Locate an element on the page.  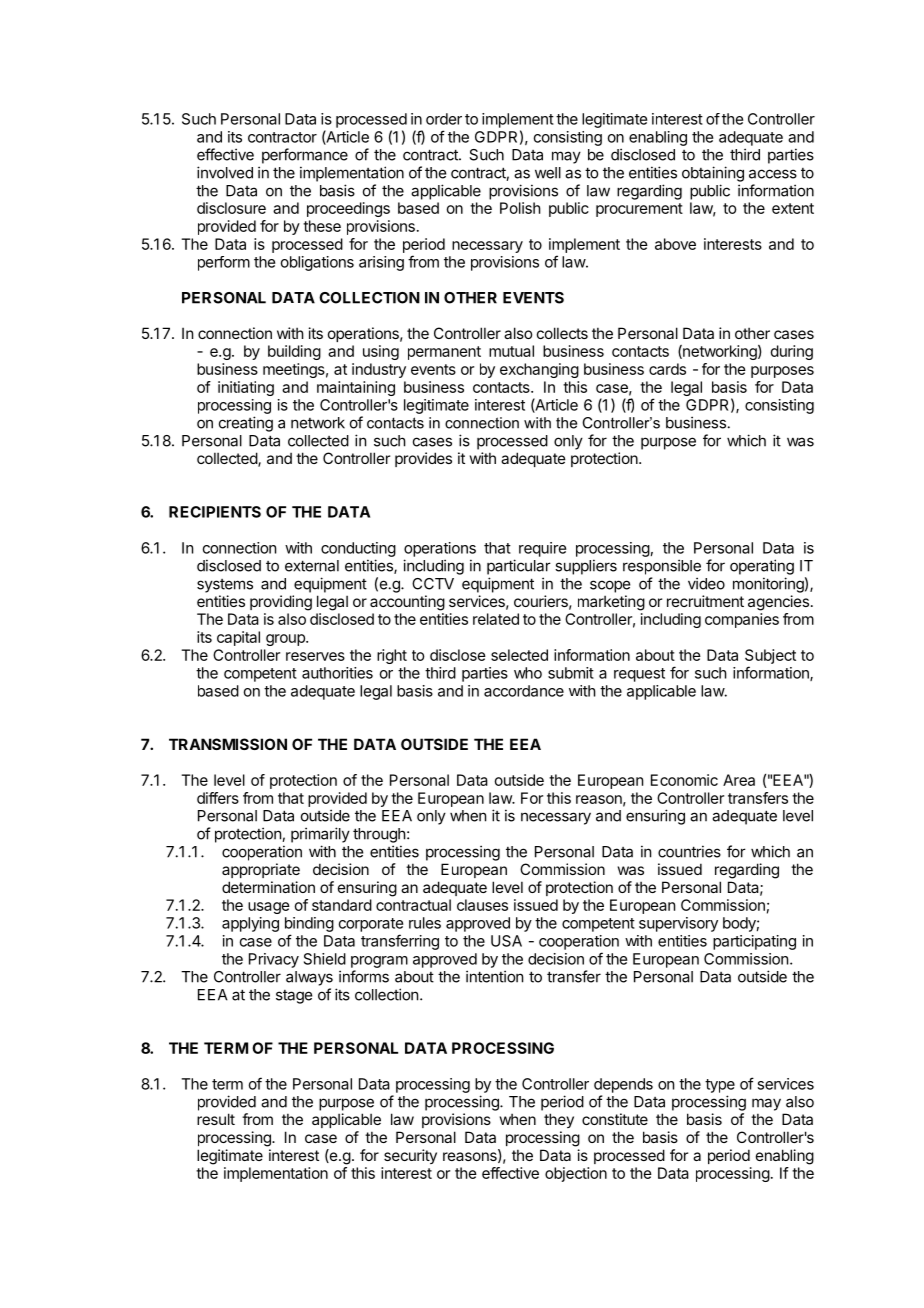
group is located at coordinates (286, 640).
